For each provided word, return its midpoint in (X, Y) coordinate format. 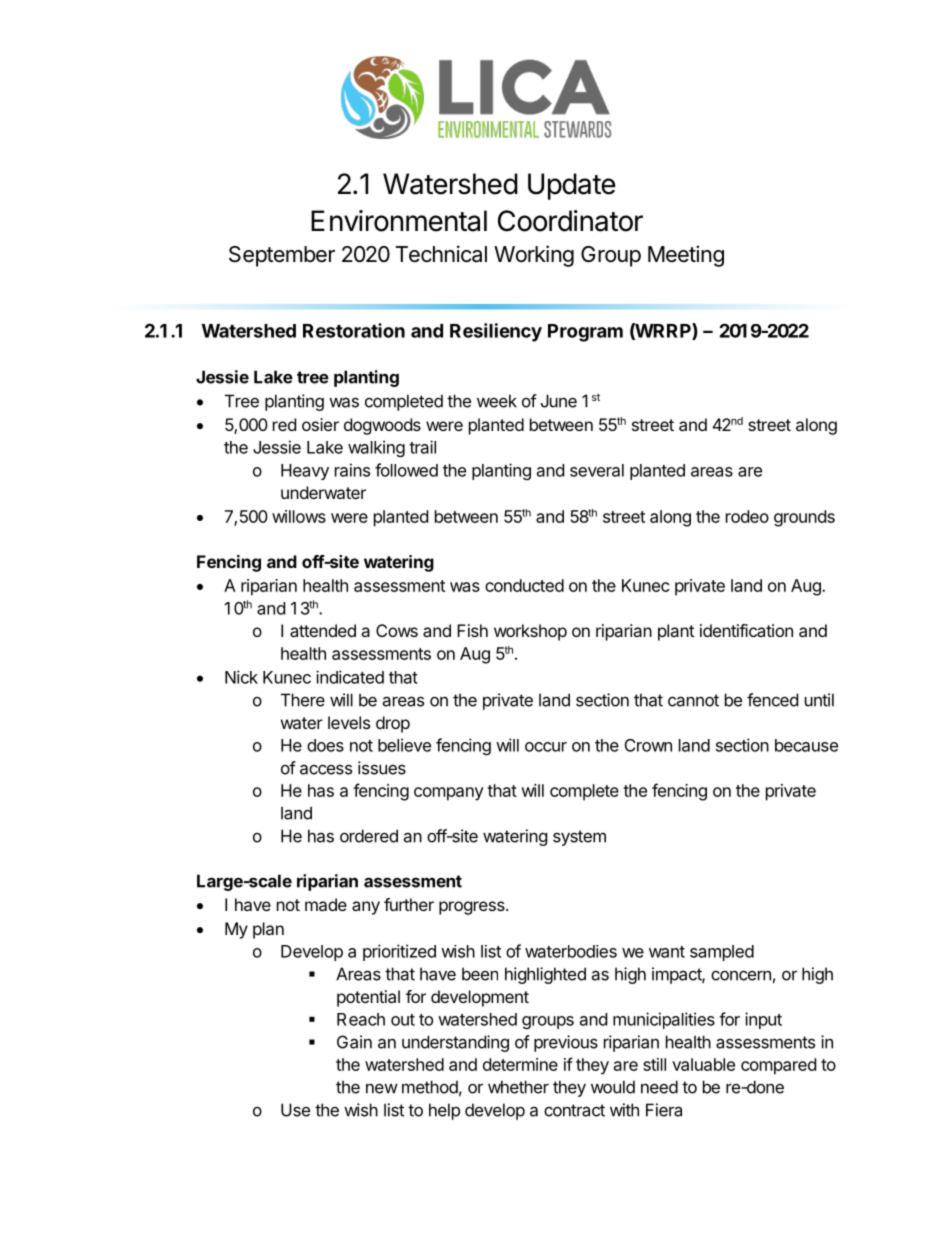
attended (323, 630)
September (282, 256)
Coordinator (570, 221)
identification (746, 630)
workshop (530, 632)
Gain (354, 1042)
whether (518, 1087)
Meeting (686, 256)
